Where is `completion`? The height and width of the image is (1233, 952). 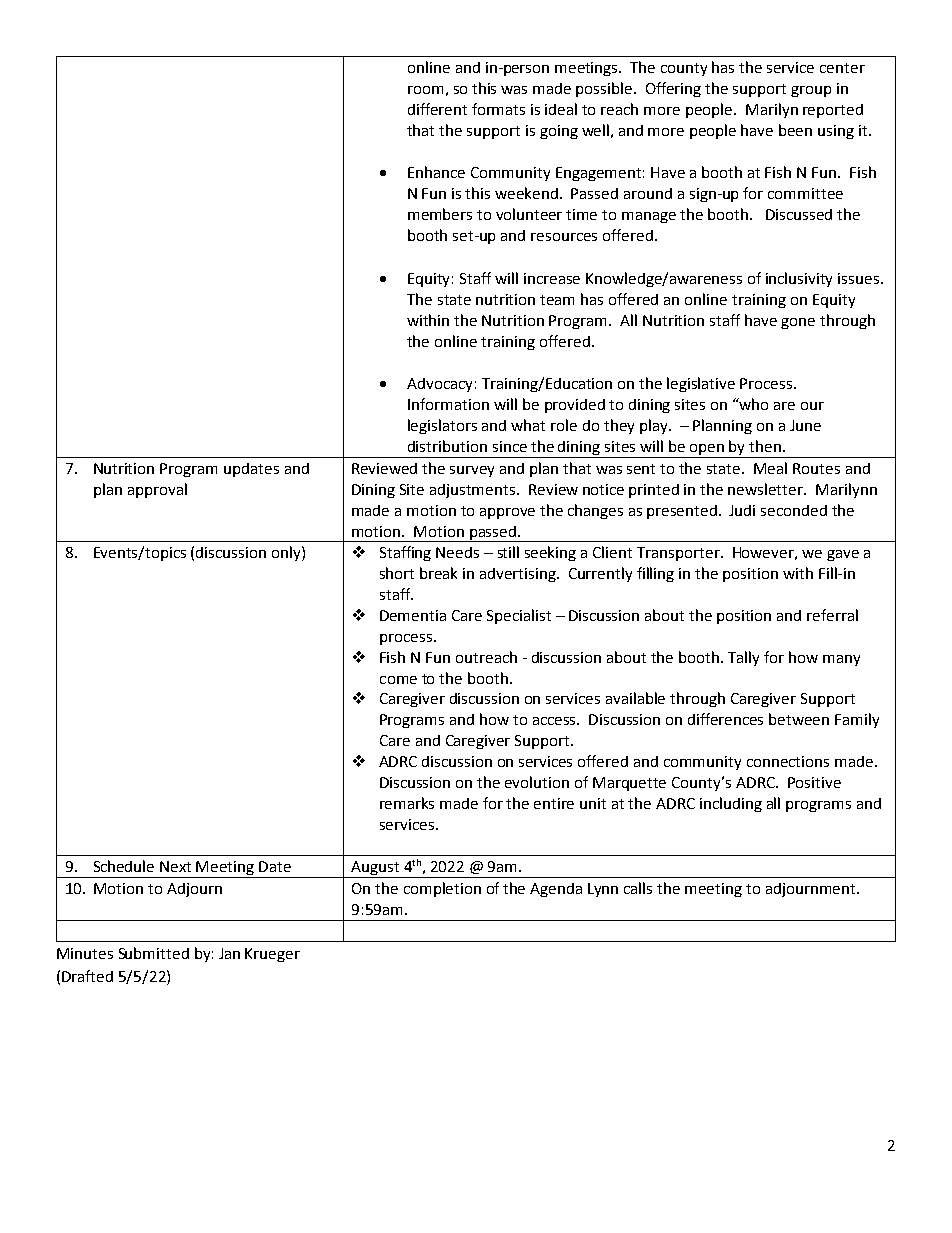 completion is located at coordinates (442, 889).
